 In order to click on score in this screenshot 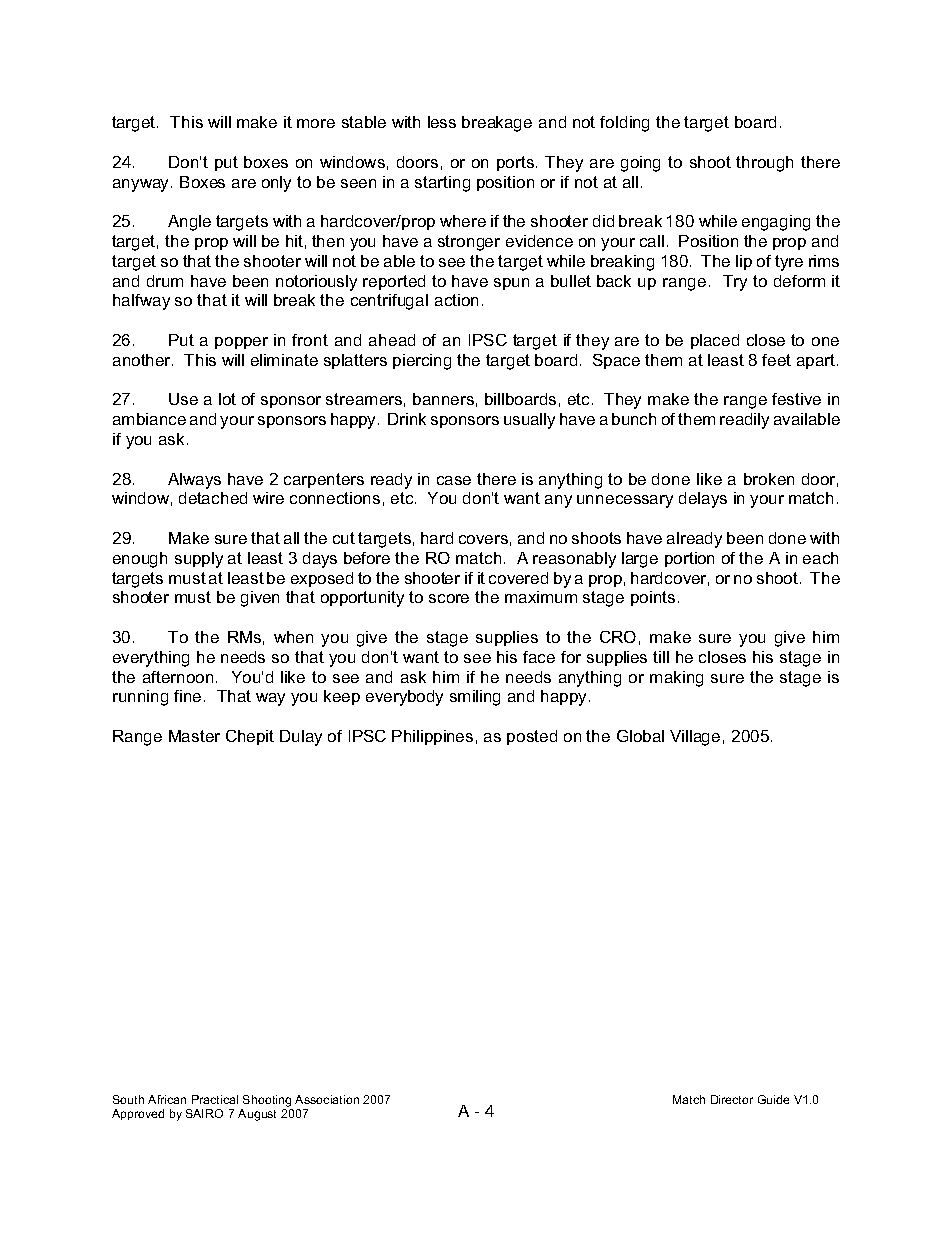, I will do `click(449, 598)`.
